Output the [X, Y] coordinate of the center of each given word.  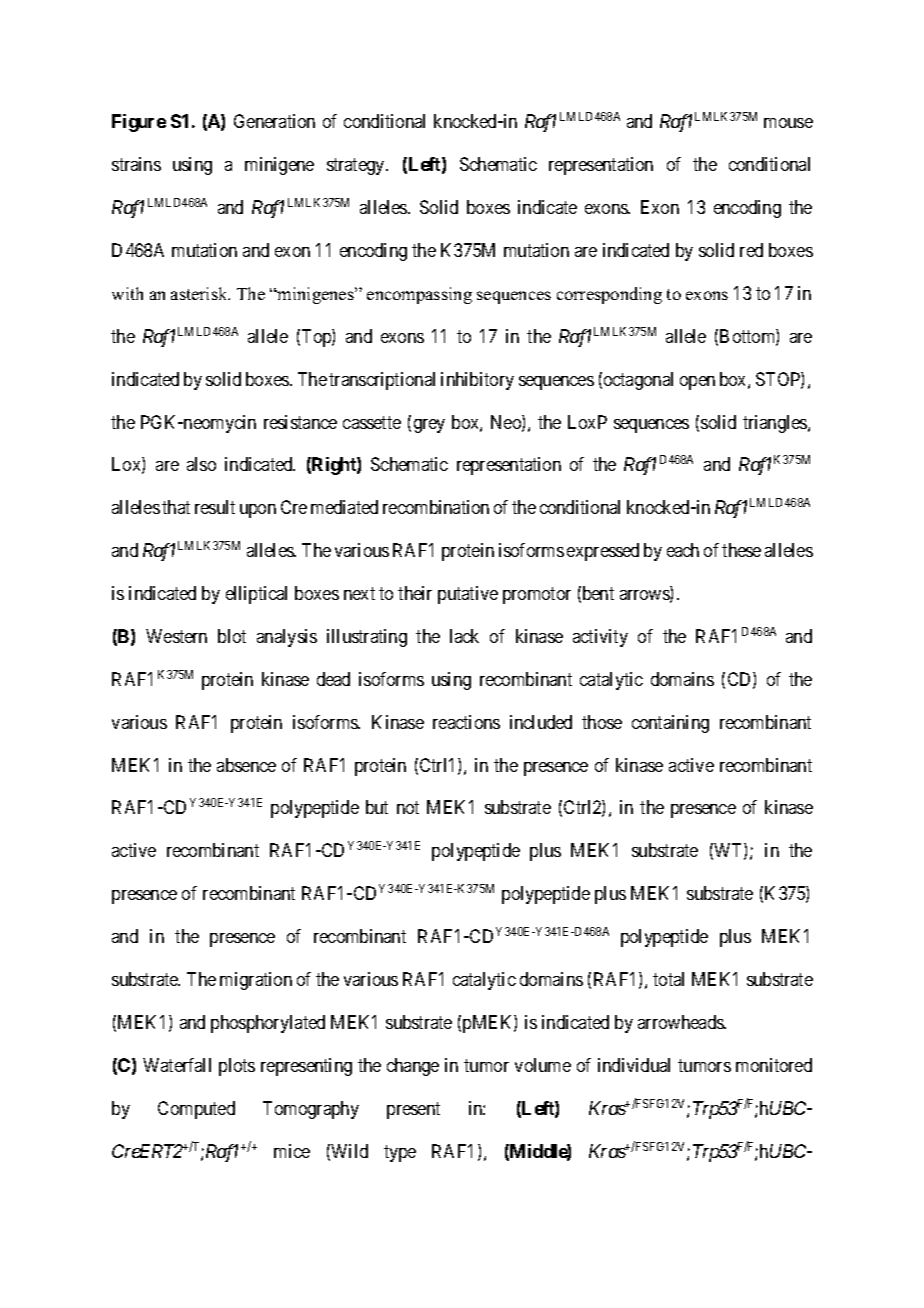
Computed [196, 1110]
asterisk [200, 293]
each [683, 550]
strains [136, 164]
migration [256, 981]
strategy [357, 166]
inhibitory [477, 381]
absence [246, 765]
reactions [466, 722]
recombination [436, 507]
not [408, 808]
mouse [788, 123]
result [215, 507]
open [697, 383]
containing [670, 724]
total [668, 979]
